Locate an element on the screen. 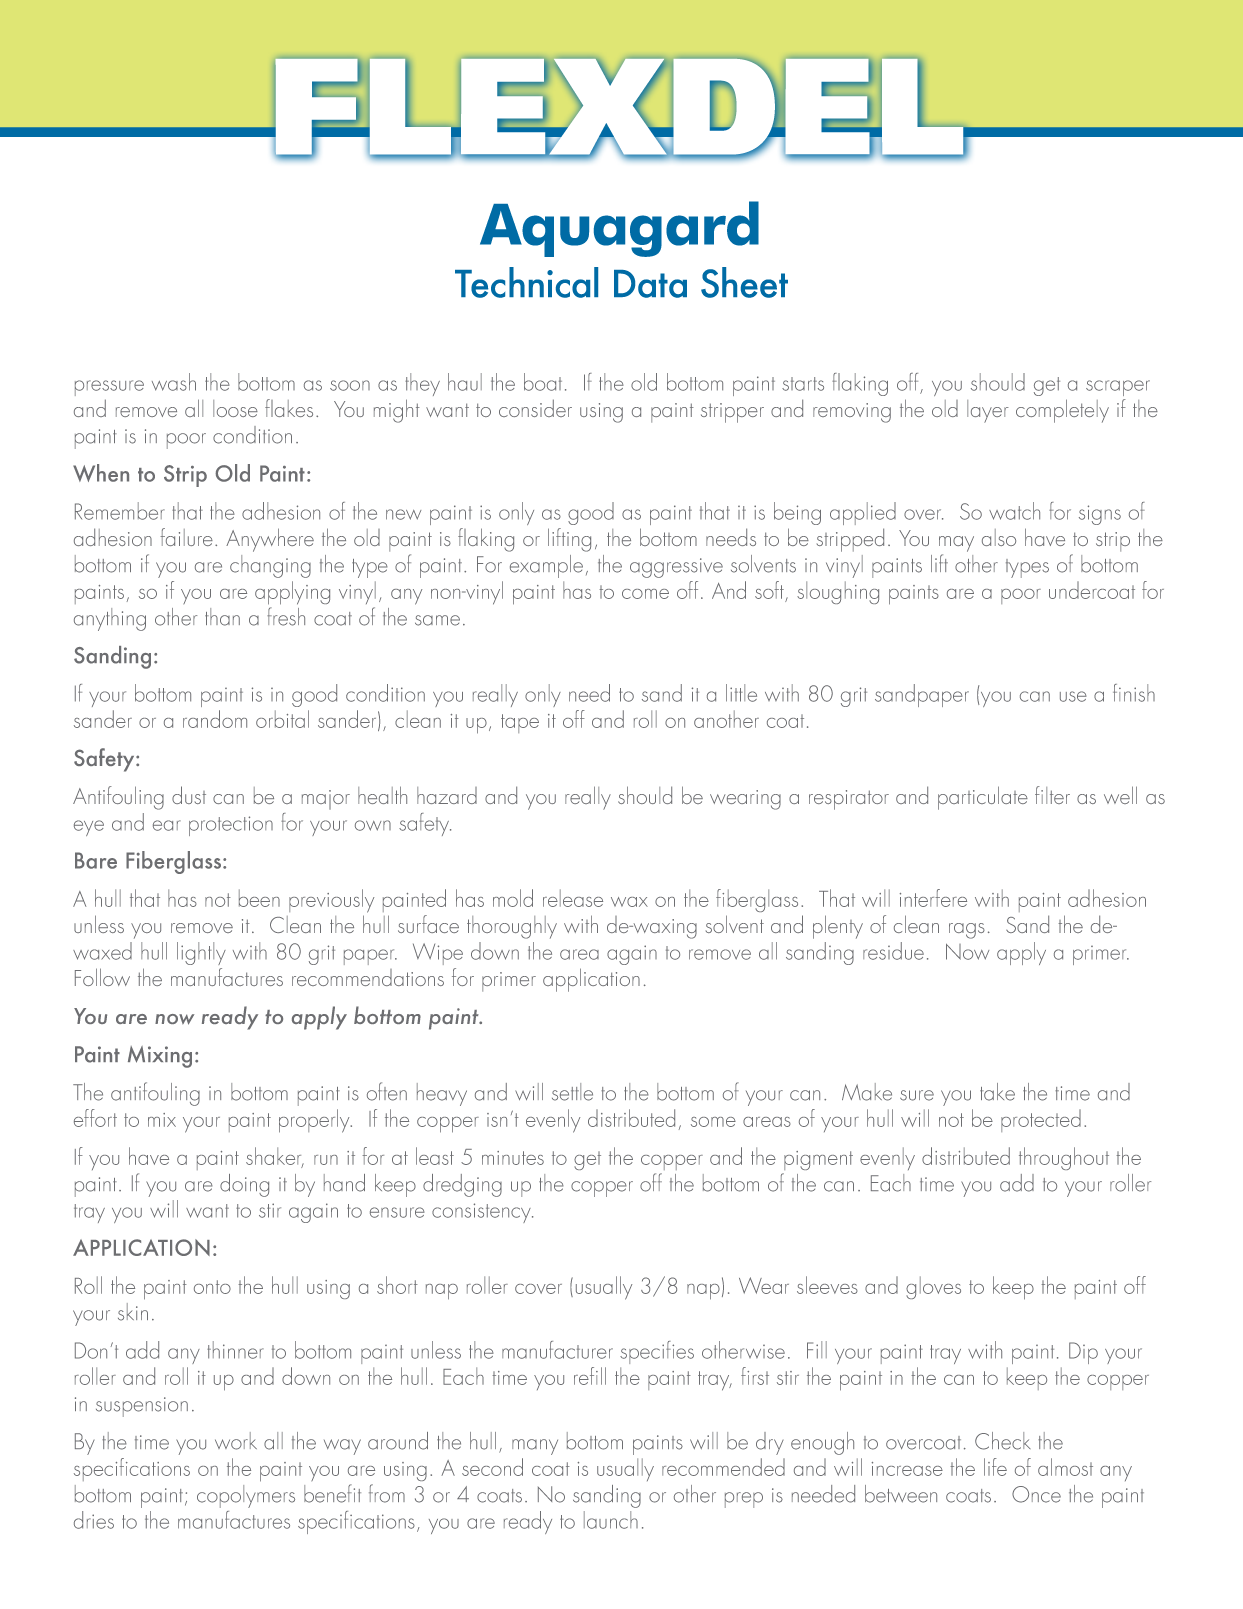 The width and height of the screenshot is (1243, 1609). gloves is located at coordinates (933, 1287).
